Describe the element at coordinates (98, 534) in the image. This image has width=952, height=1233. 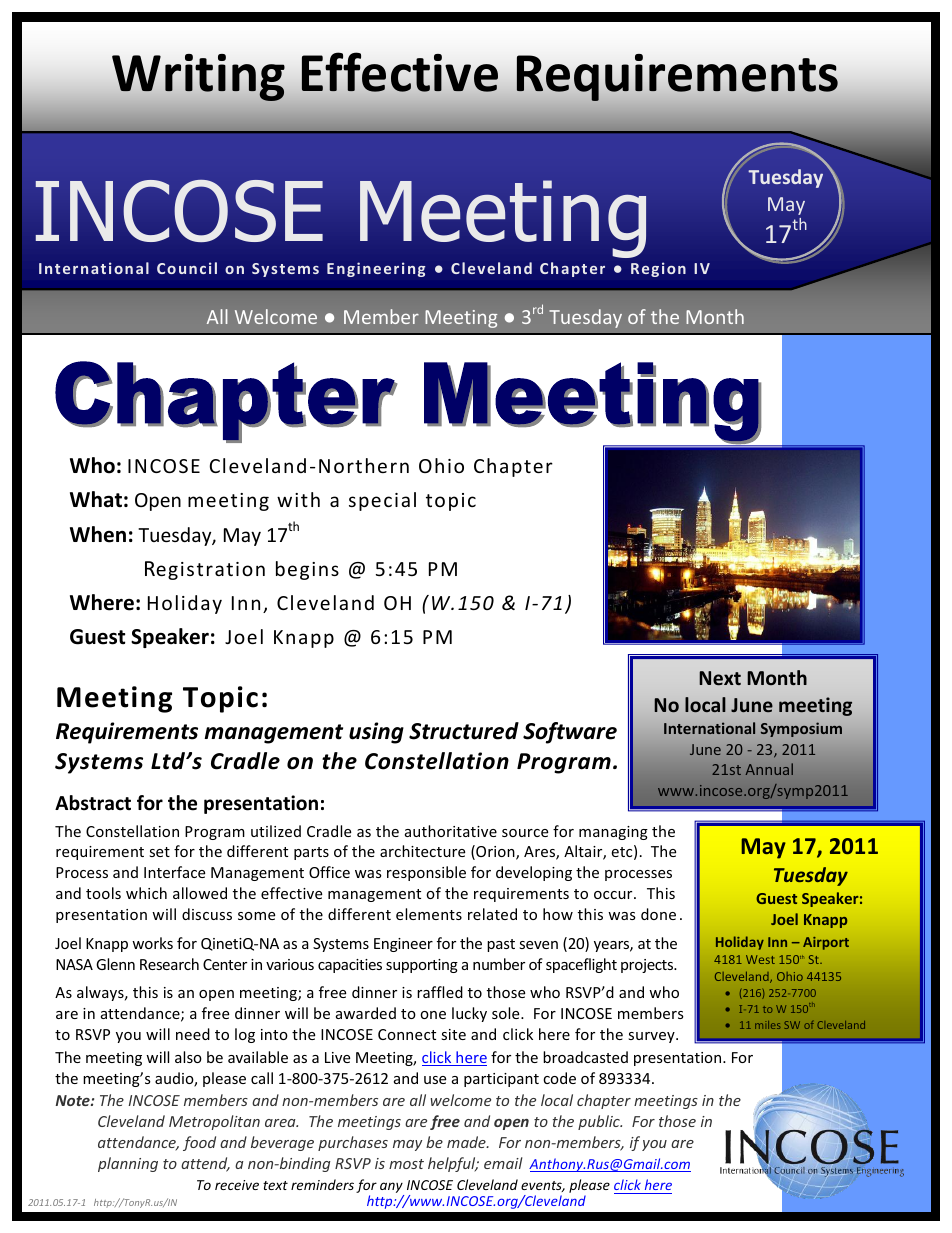
I see `When` at that location.
